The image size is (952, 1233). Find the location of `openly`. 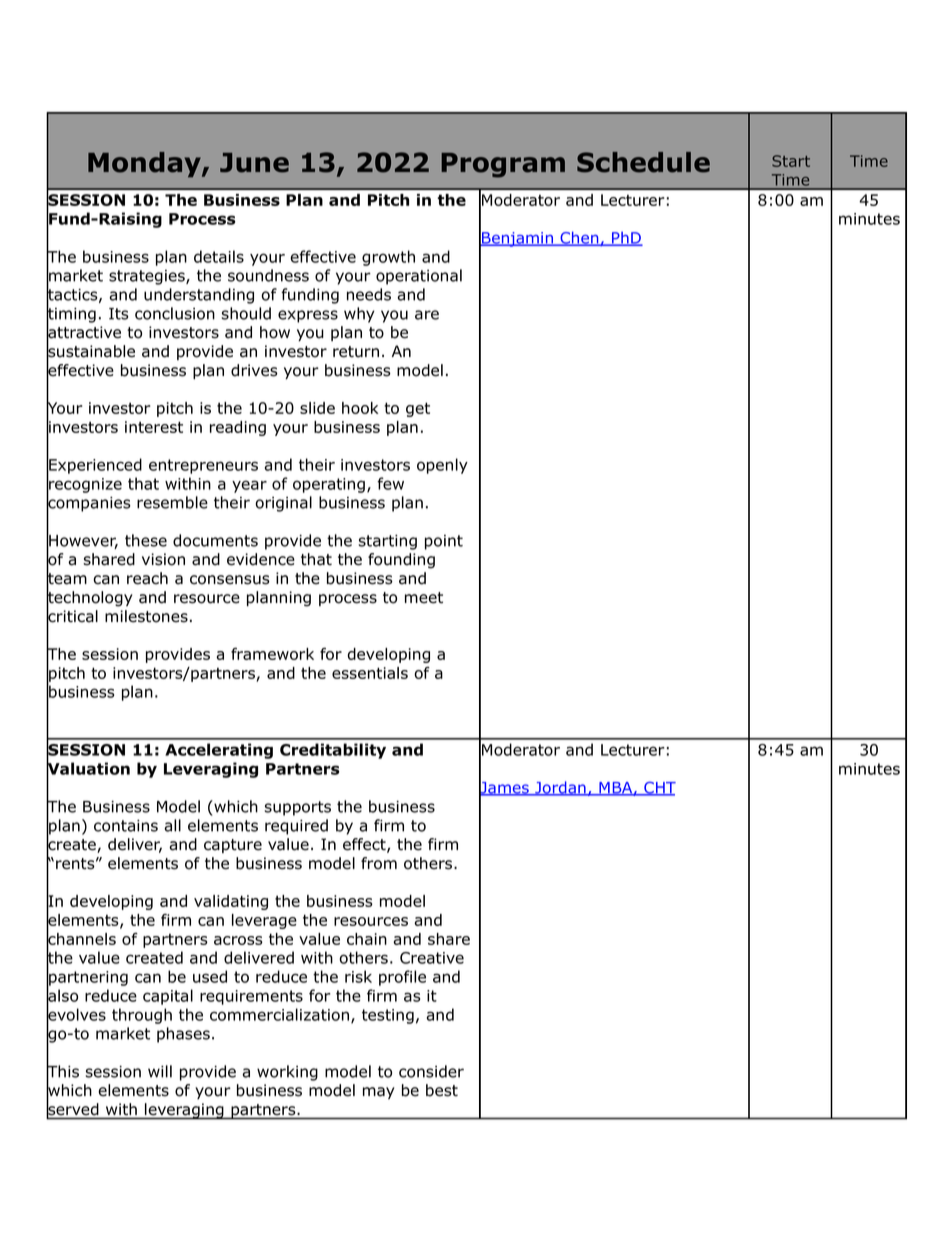

openly is located at coordinates (442, 466).
